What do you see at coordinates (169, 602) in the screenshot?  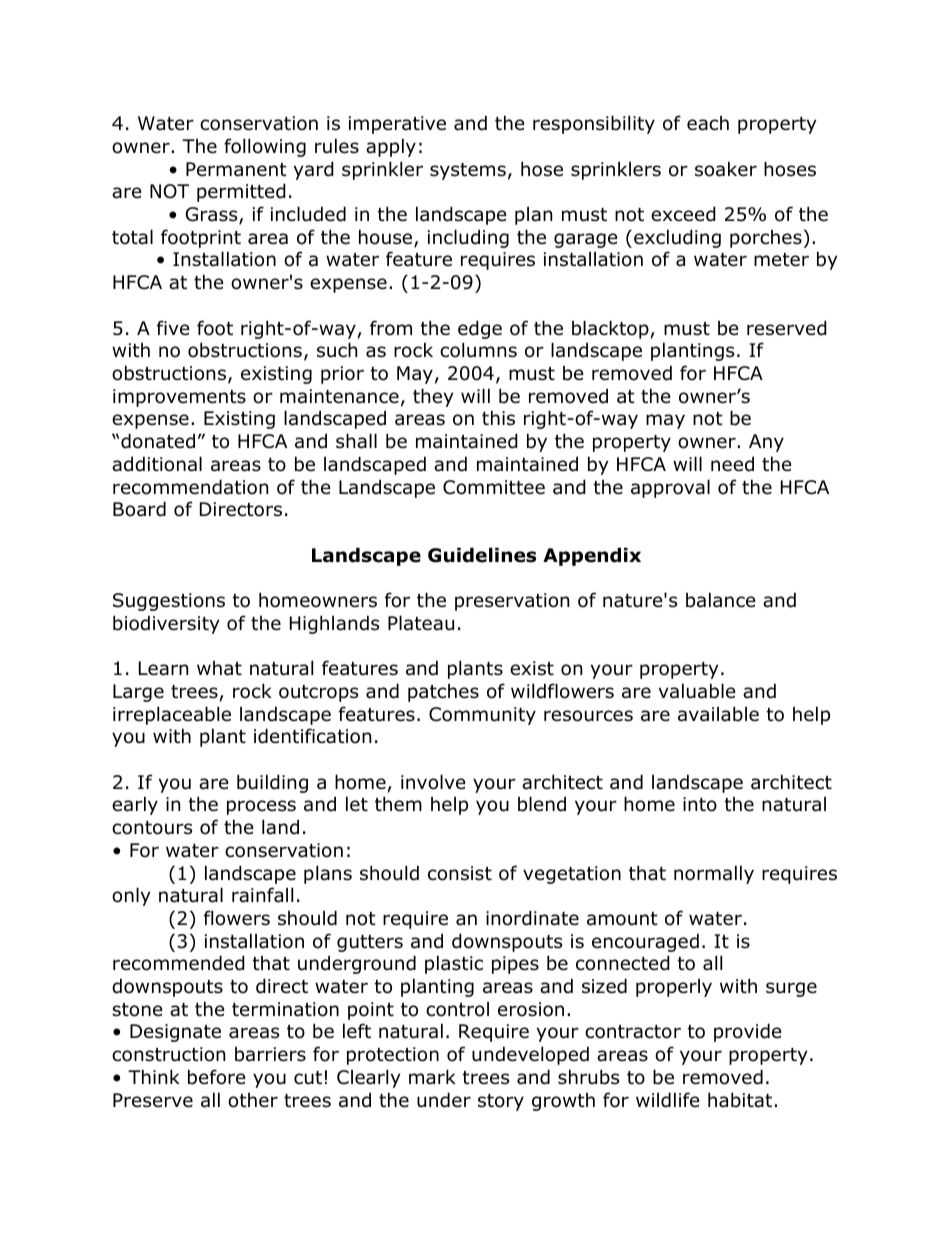 I see `Suggestions` at bounding box center [169, 602].
